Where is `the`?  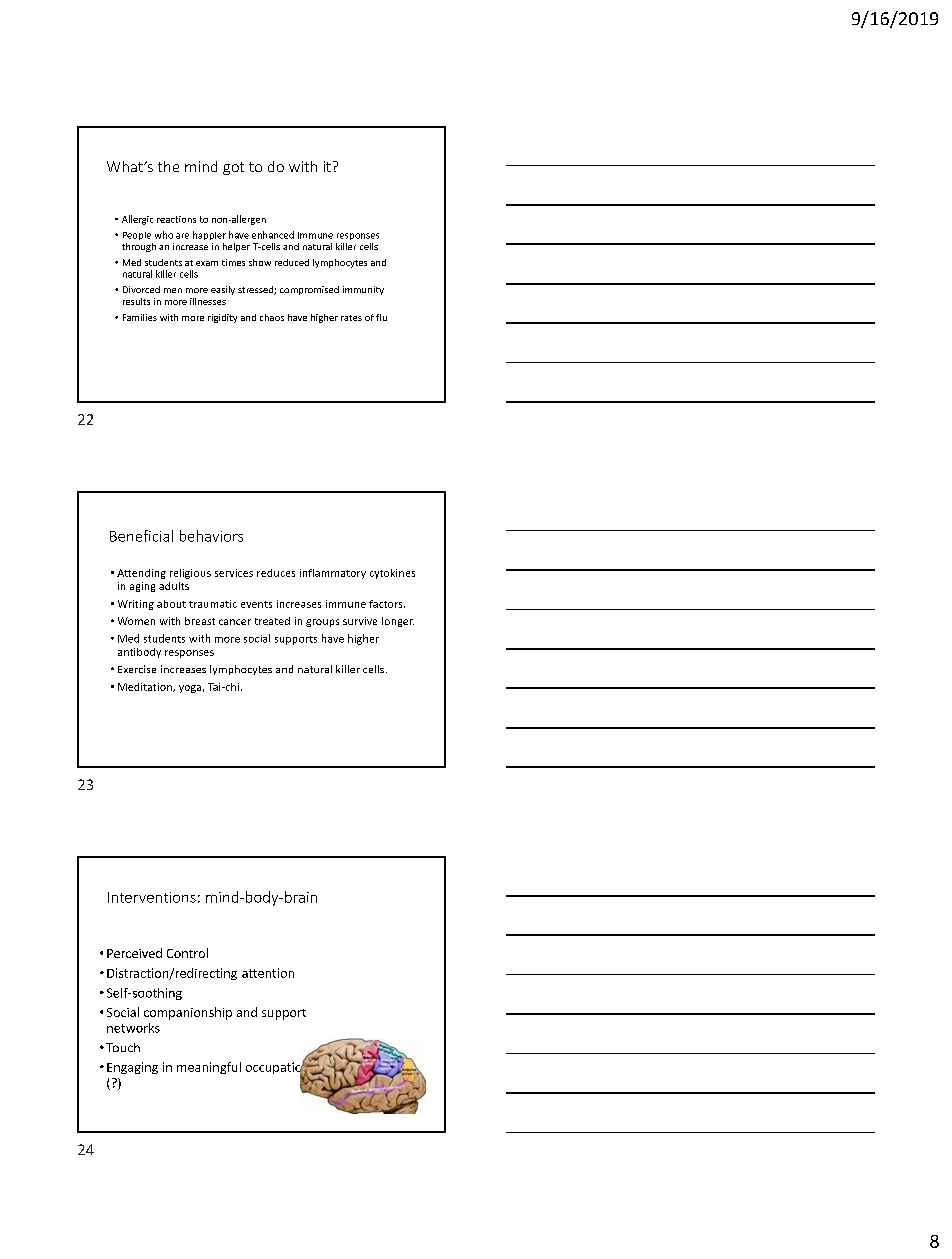 the is located at coordinates (168, 166).
